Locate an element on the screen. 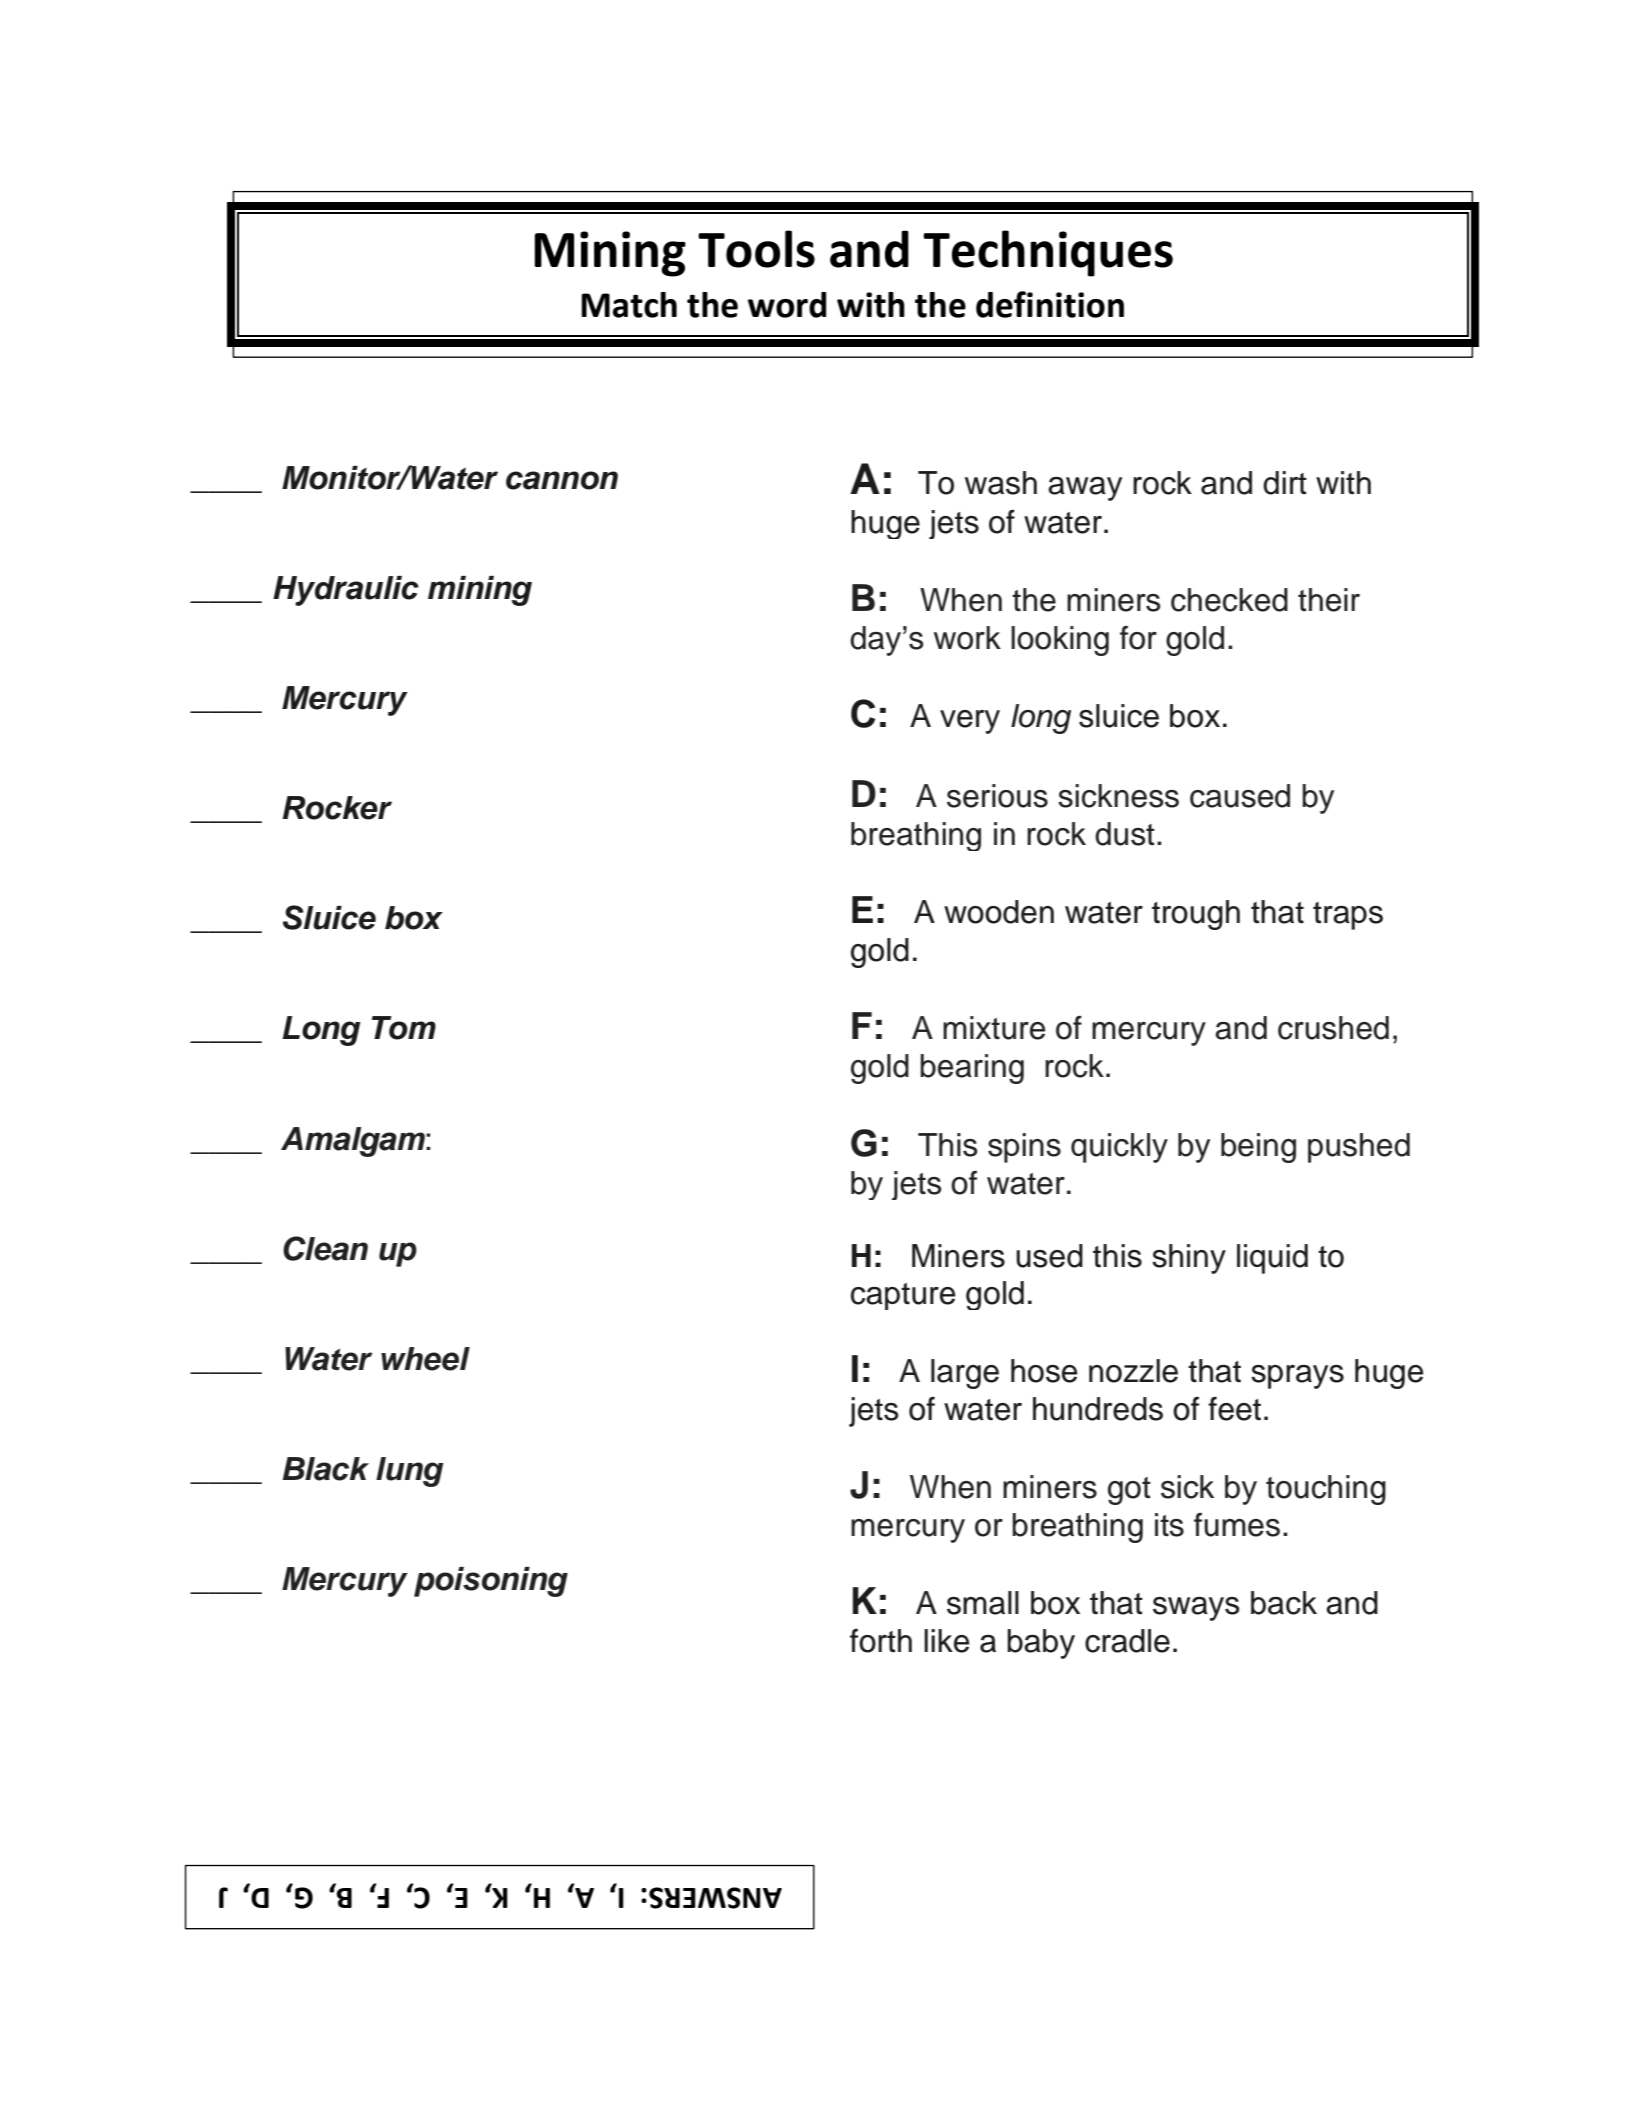 The height and width of the screenshot is (2107, 1628). word is located at coordinates (787, 305).
